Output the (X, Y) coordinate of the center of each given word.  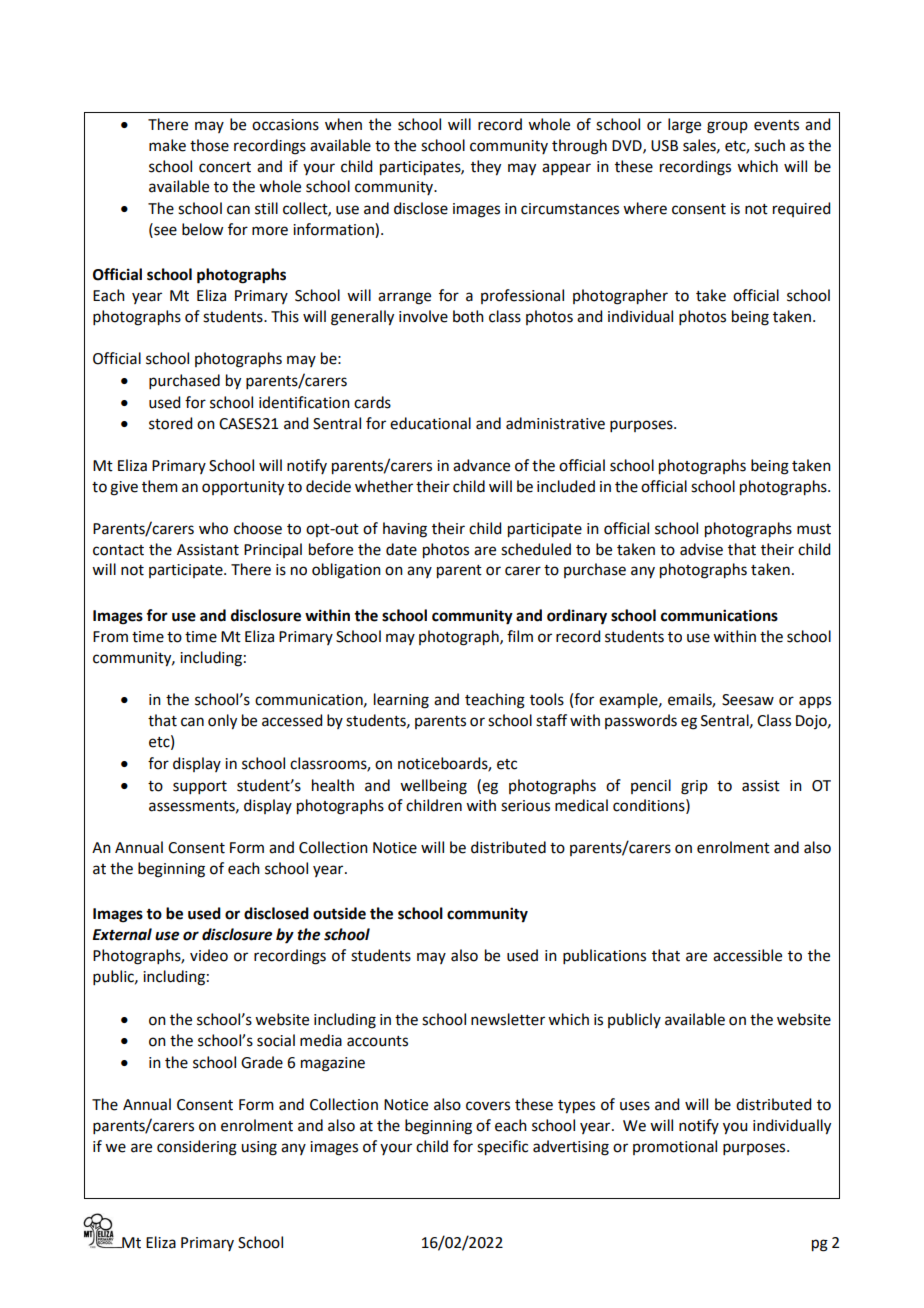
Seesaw (748, 700)
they (486, 168)
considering (197, 1148)
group (727, 127)
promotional (675, 1147)
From (110, 637)
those (209, 145)
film (520, 636)
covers (488, 1106)
